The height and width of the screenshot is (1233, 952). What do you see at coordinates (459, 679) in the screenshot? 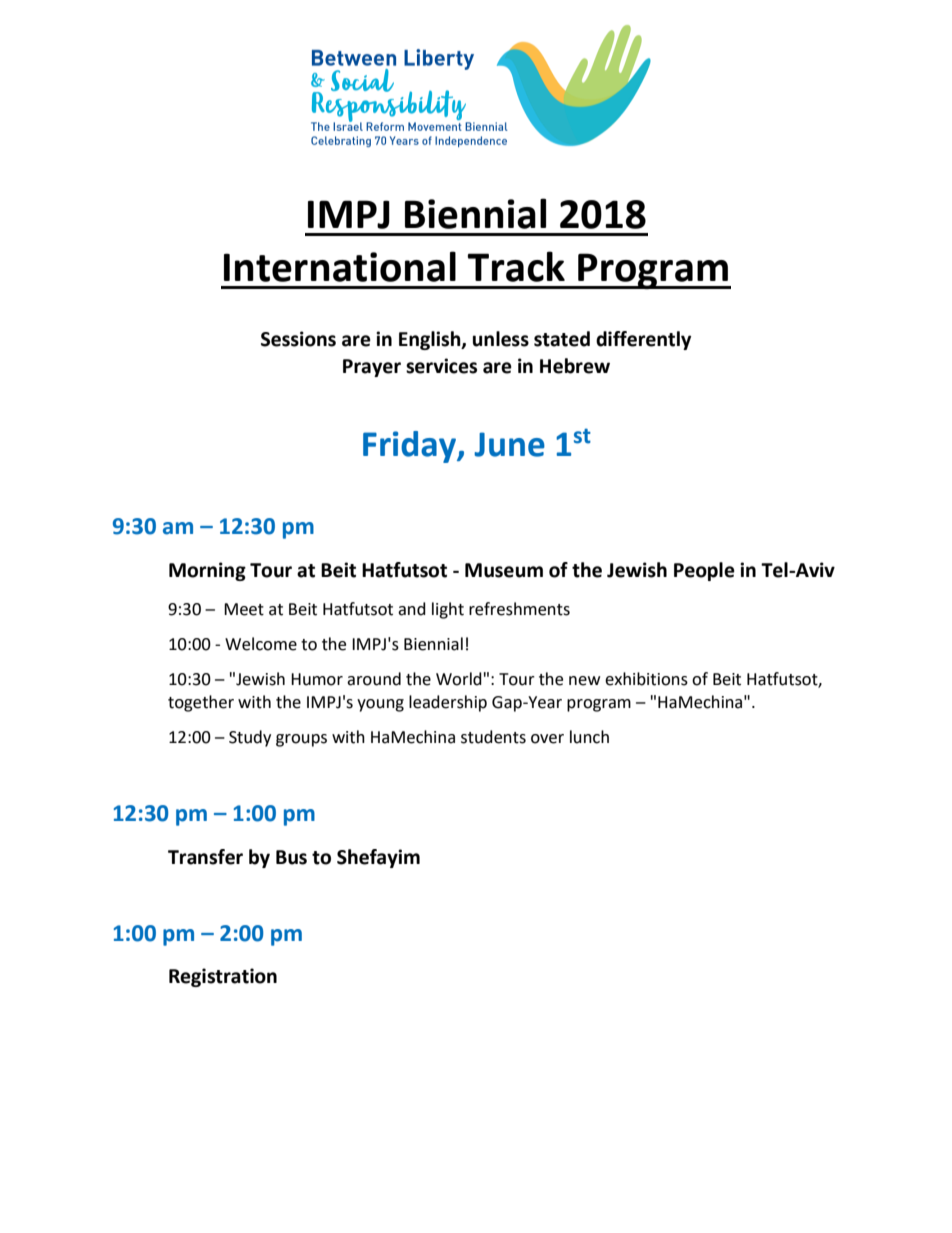
I see `World` at bounding box center [459, 679].
